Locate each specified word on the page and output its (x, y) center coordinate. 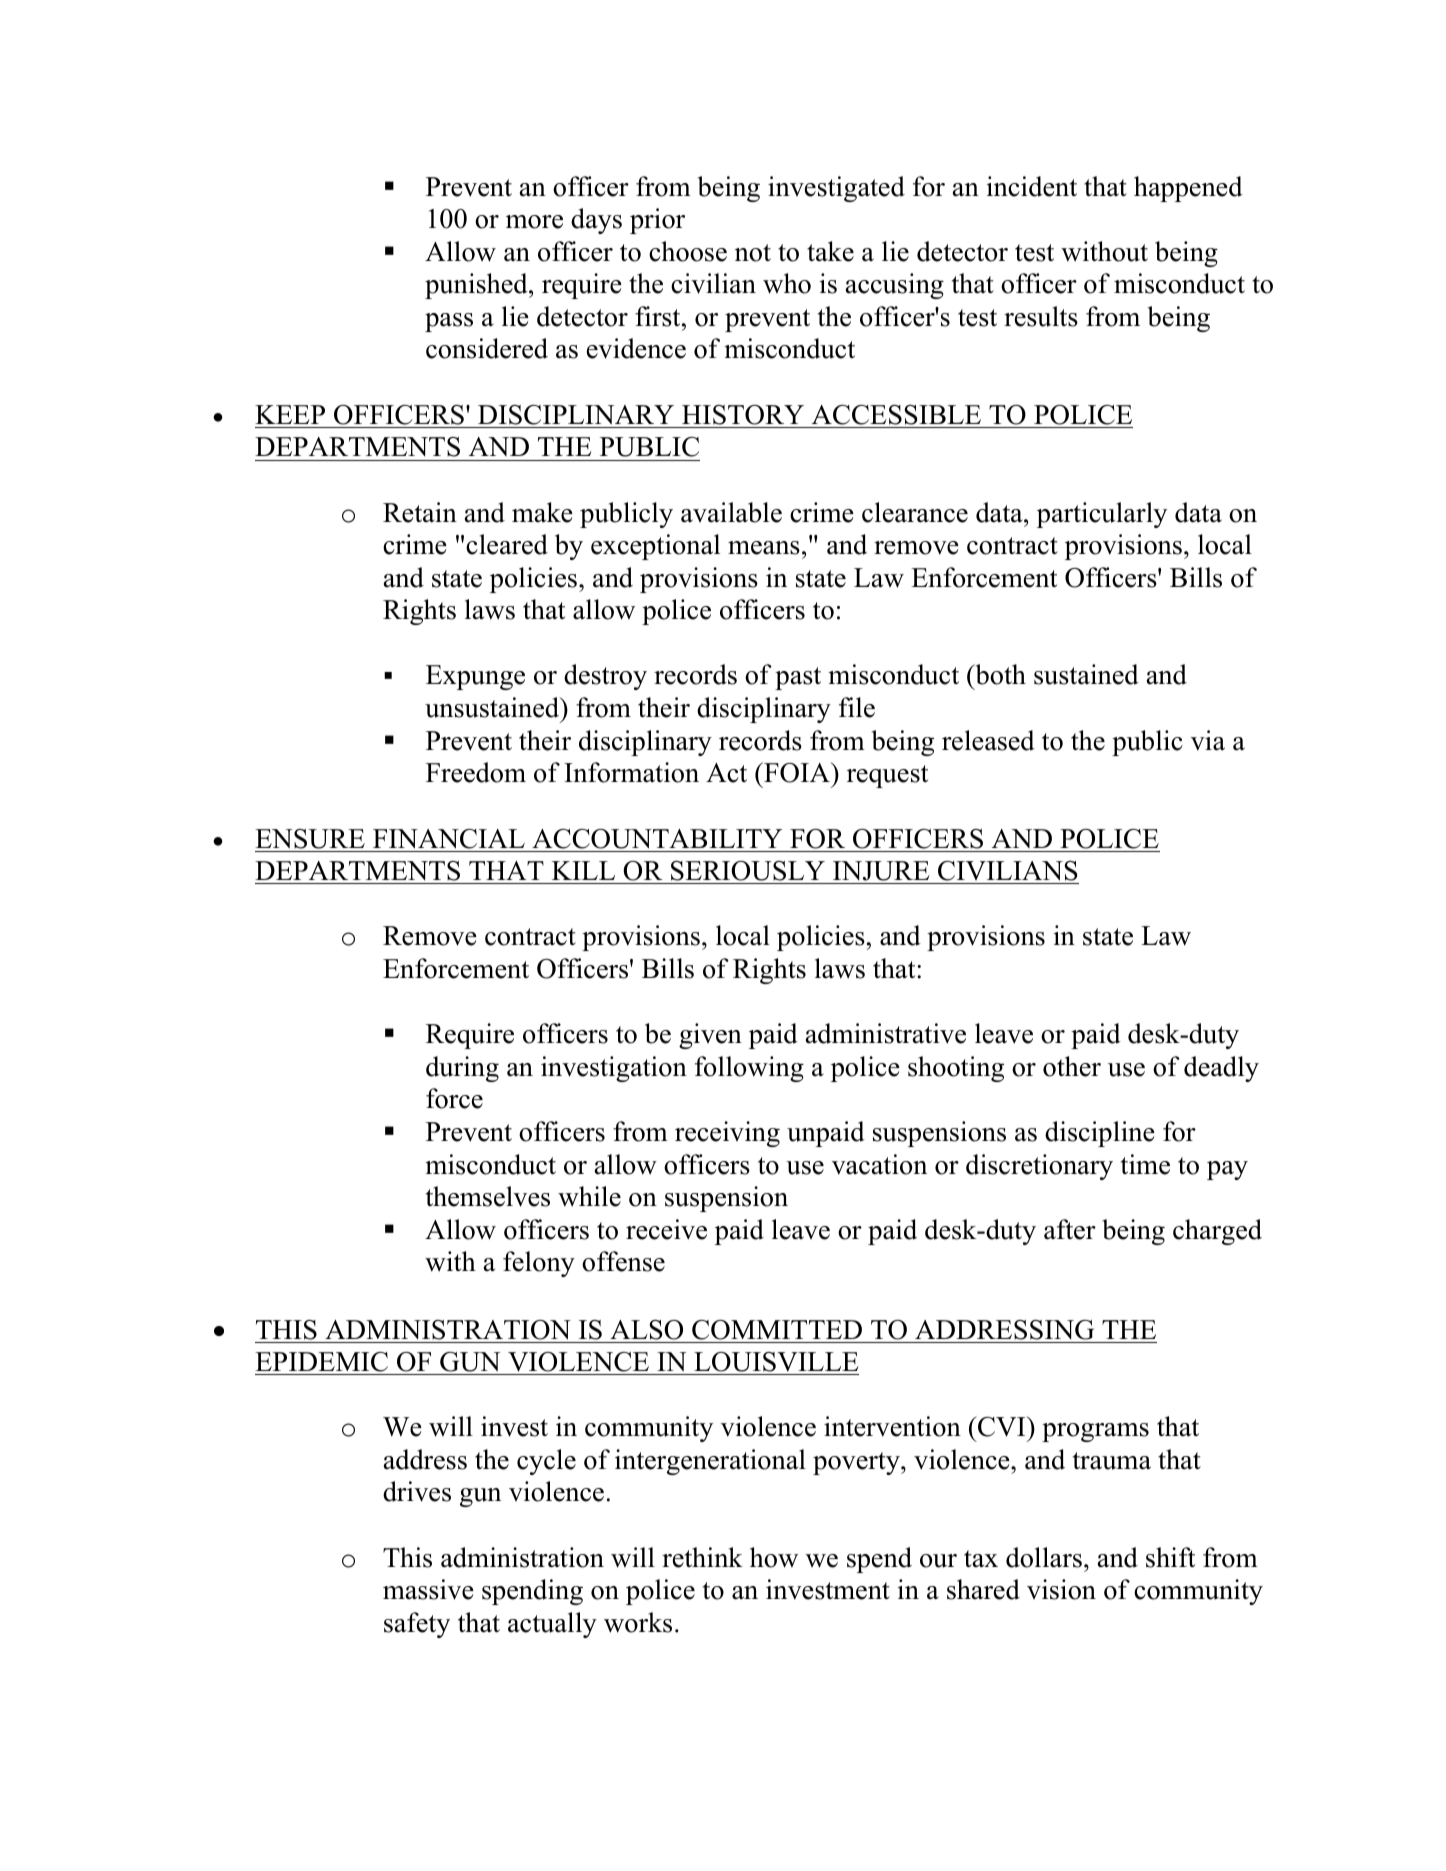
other (1072, 1066)
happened (1188, 189)
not (753, 253)
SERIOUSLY (748, 871)
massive (428, 1589)
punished (477, 286)
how (774, 1557)
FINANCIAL (449, 839)
